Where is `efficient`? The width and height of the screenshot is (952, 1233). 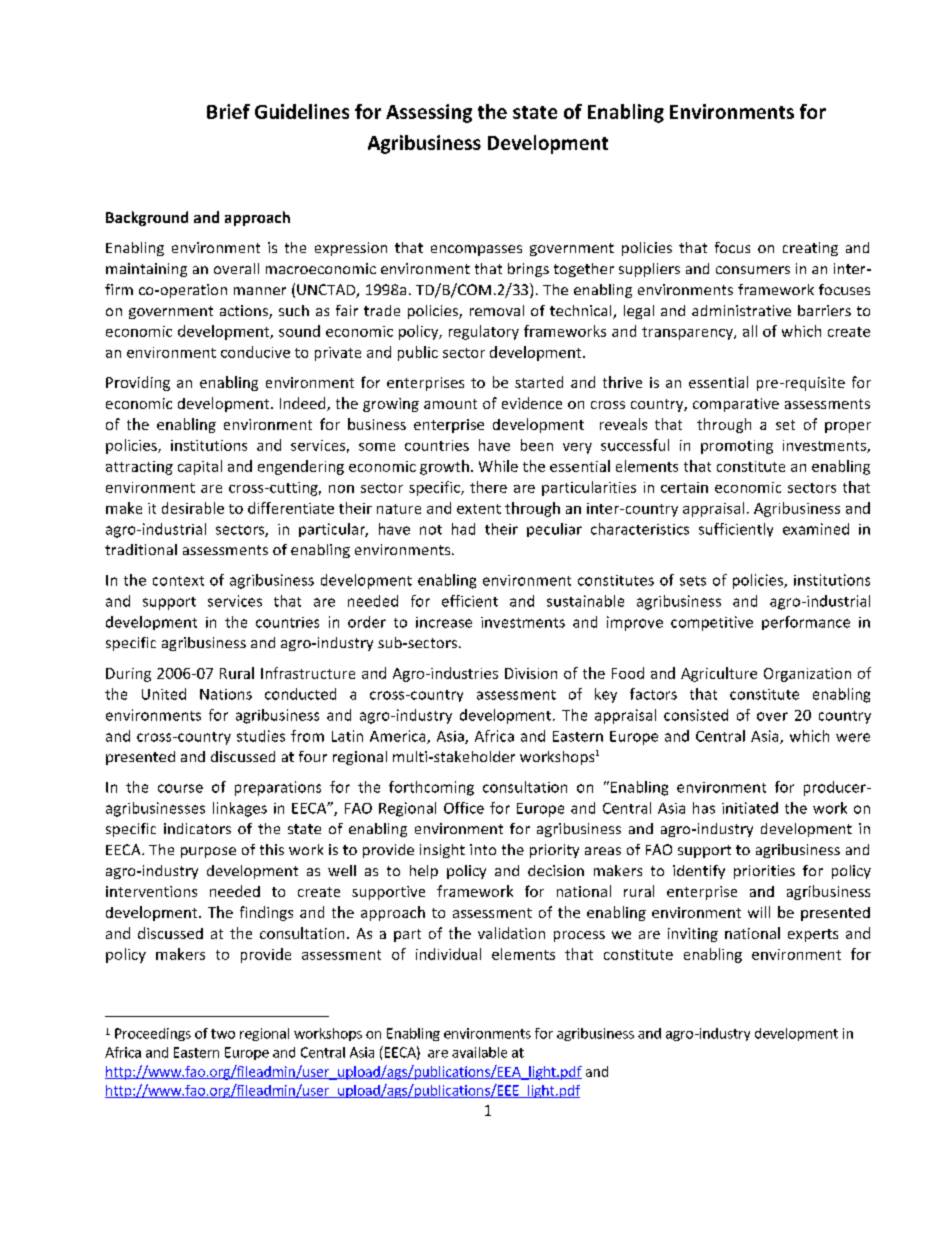
efficient is located at coordinates (470, 601).
